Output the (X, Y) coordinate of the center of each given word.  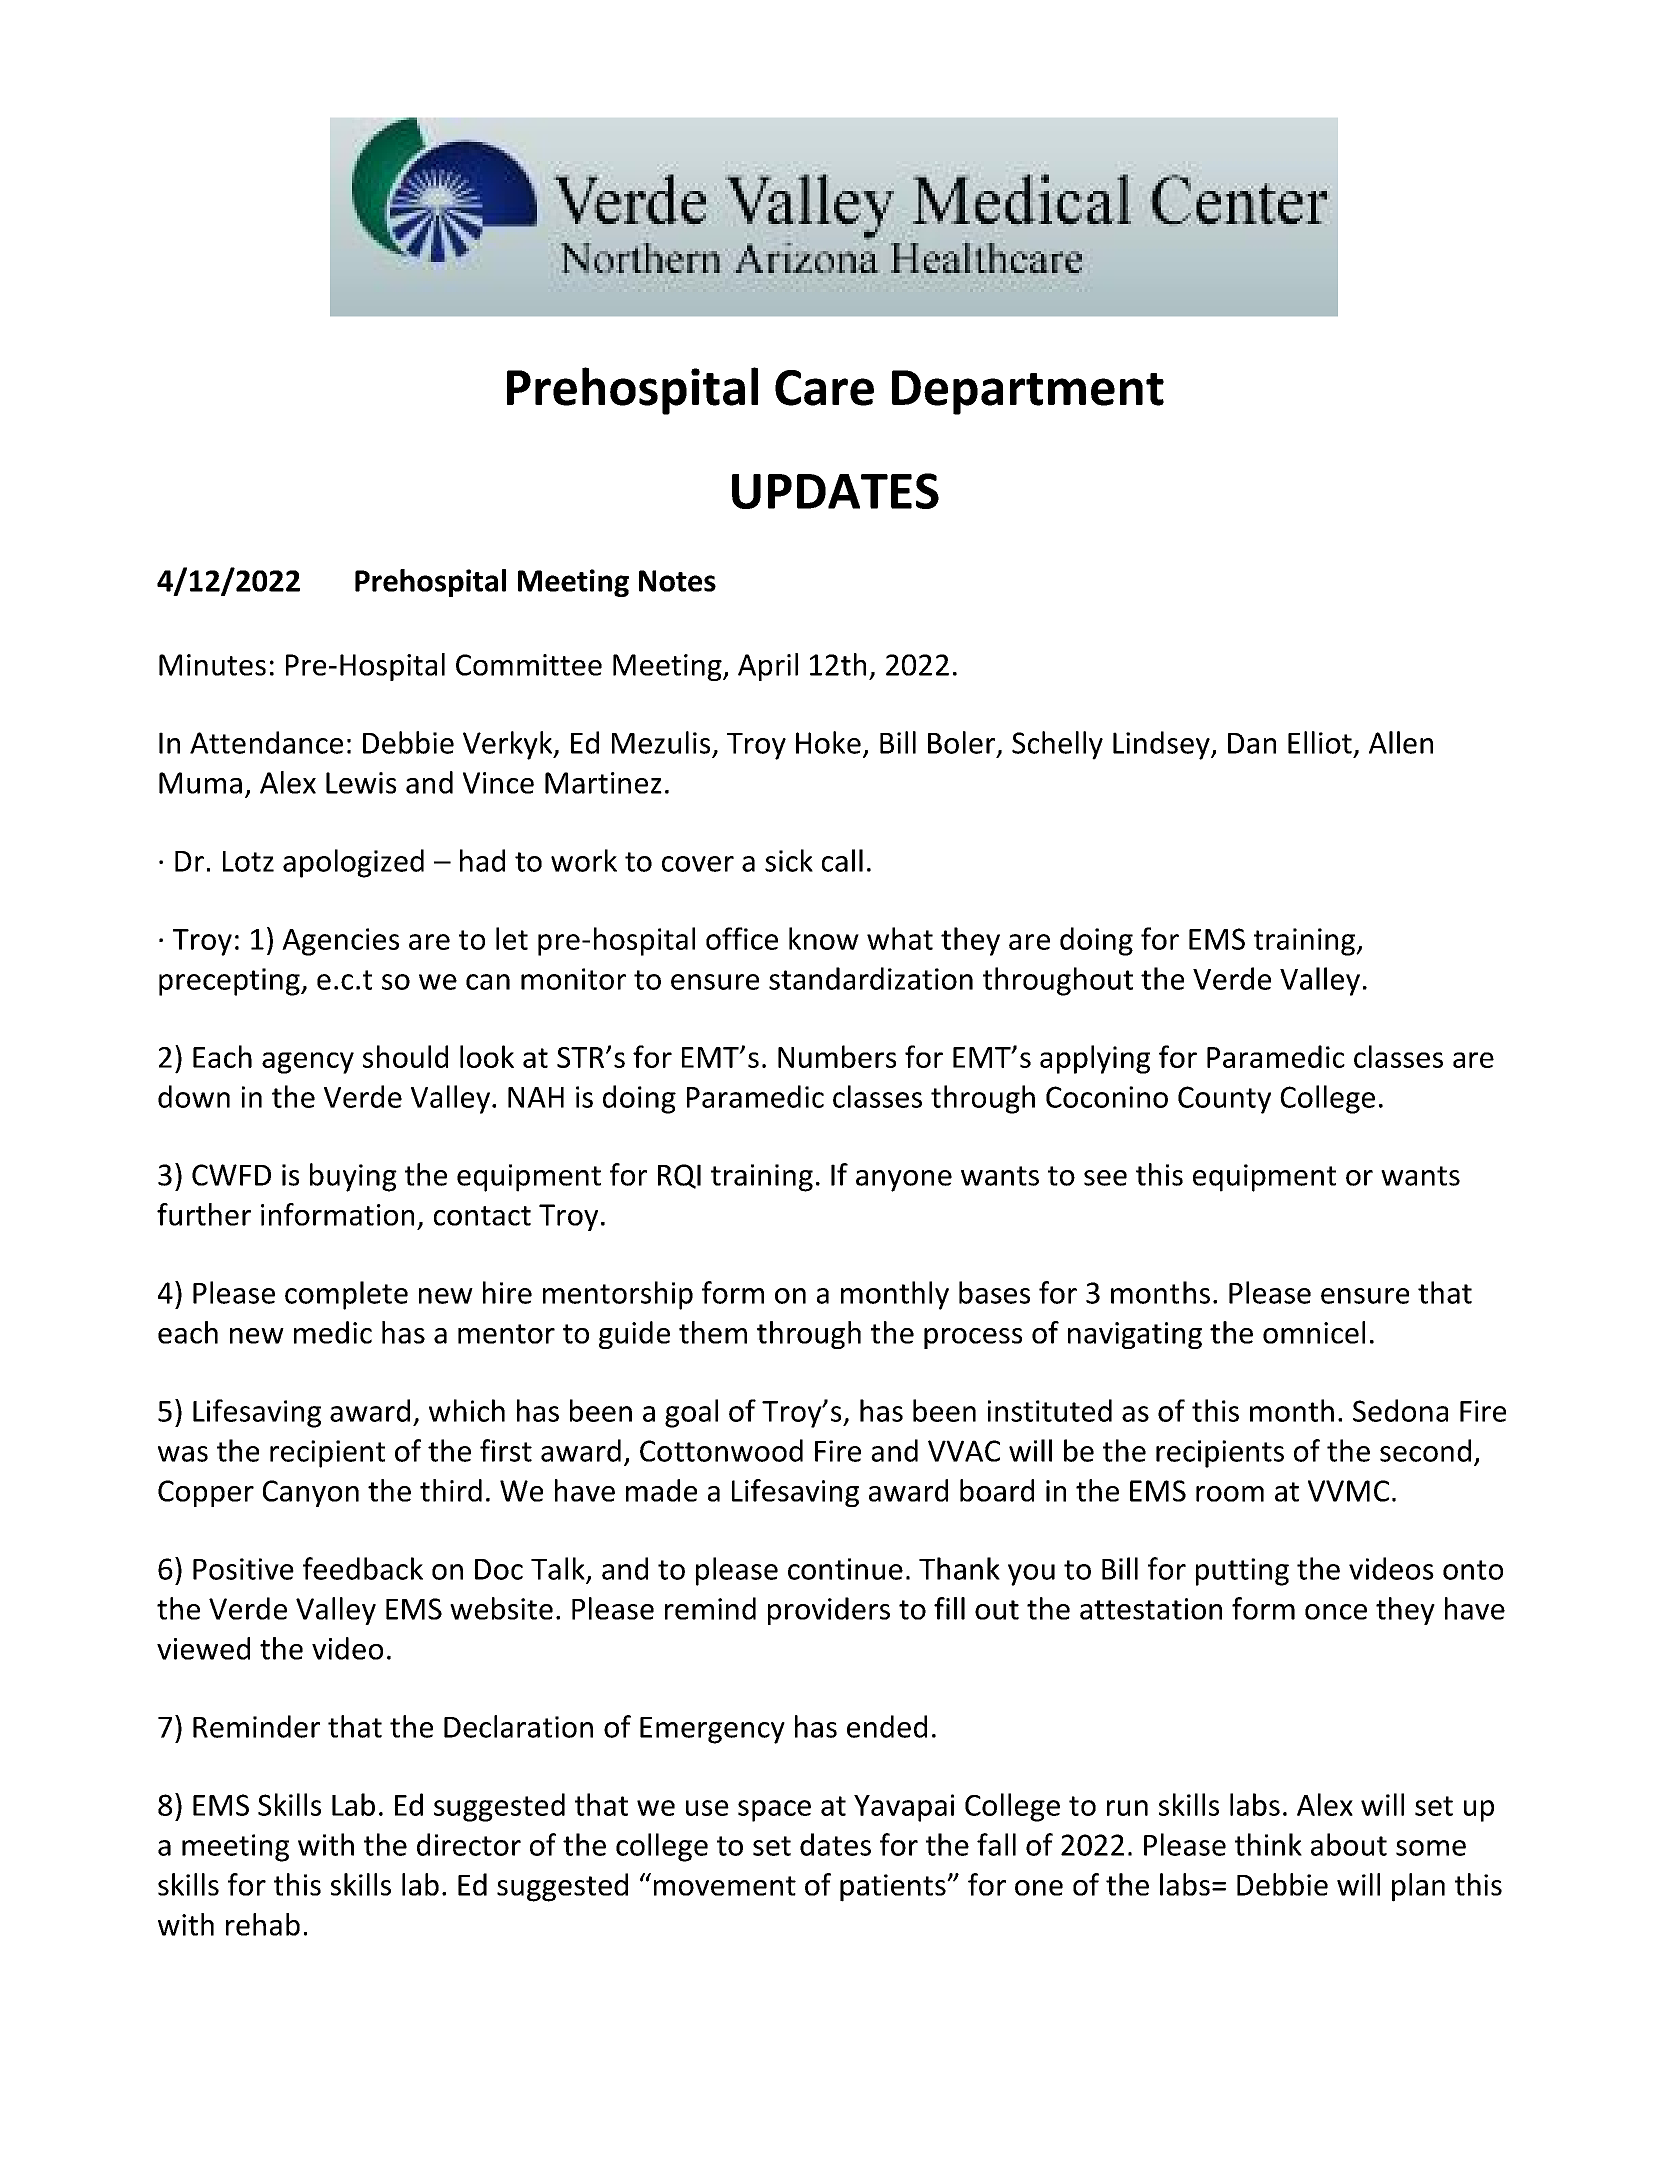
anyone (904, 1181)
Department (1028, 392)
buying (353, 1177)
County (1224, 1100)
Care (824, 388)
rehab (263, 1924)
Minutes (212, 665)
